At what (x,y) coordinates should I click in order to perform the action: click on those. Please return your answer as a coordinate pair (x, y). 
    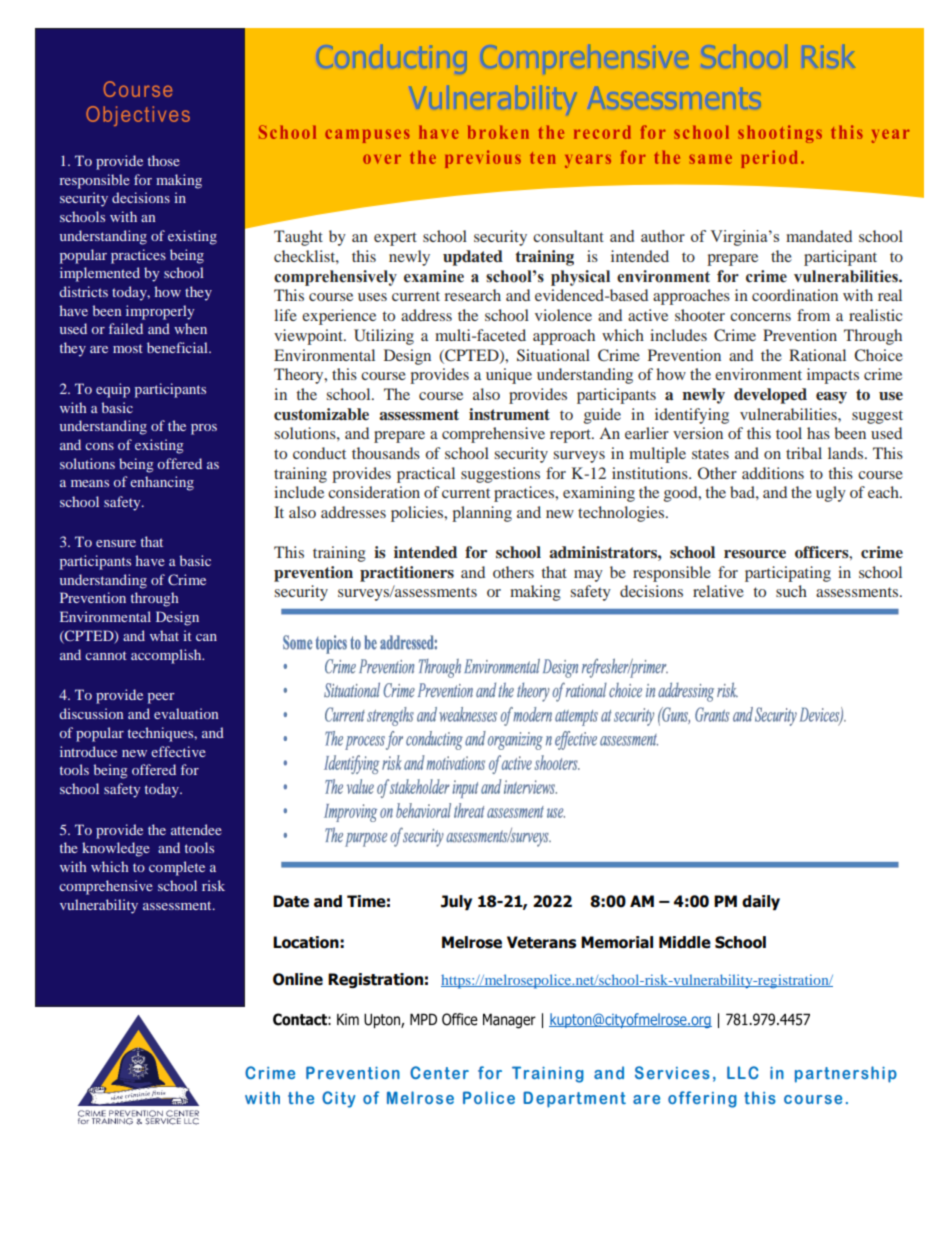
    Looking at the image, I should click on (164, 160).
